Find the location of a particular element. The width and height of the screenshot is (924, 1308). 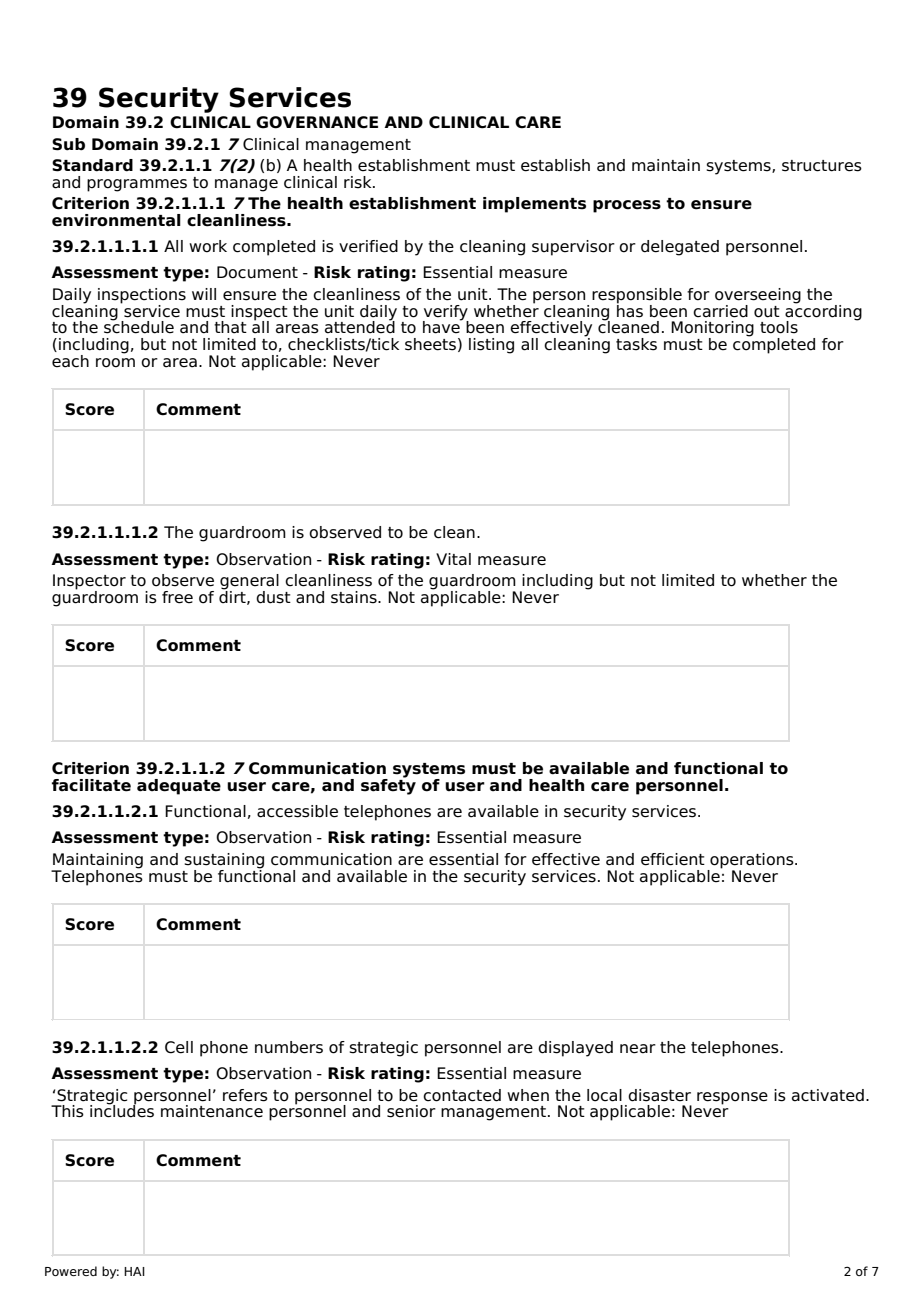

Cell is located at coordinates (179, 1047).
